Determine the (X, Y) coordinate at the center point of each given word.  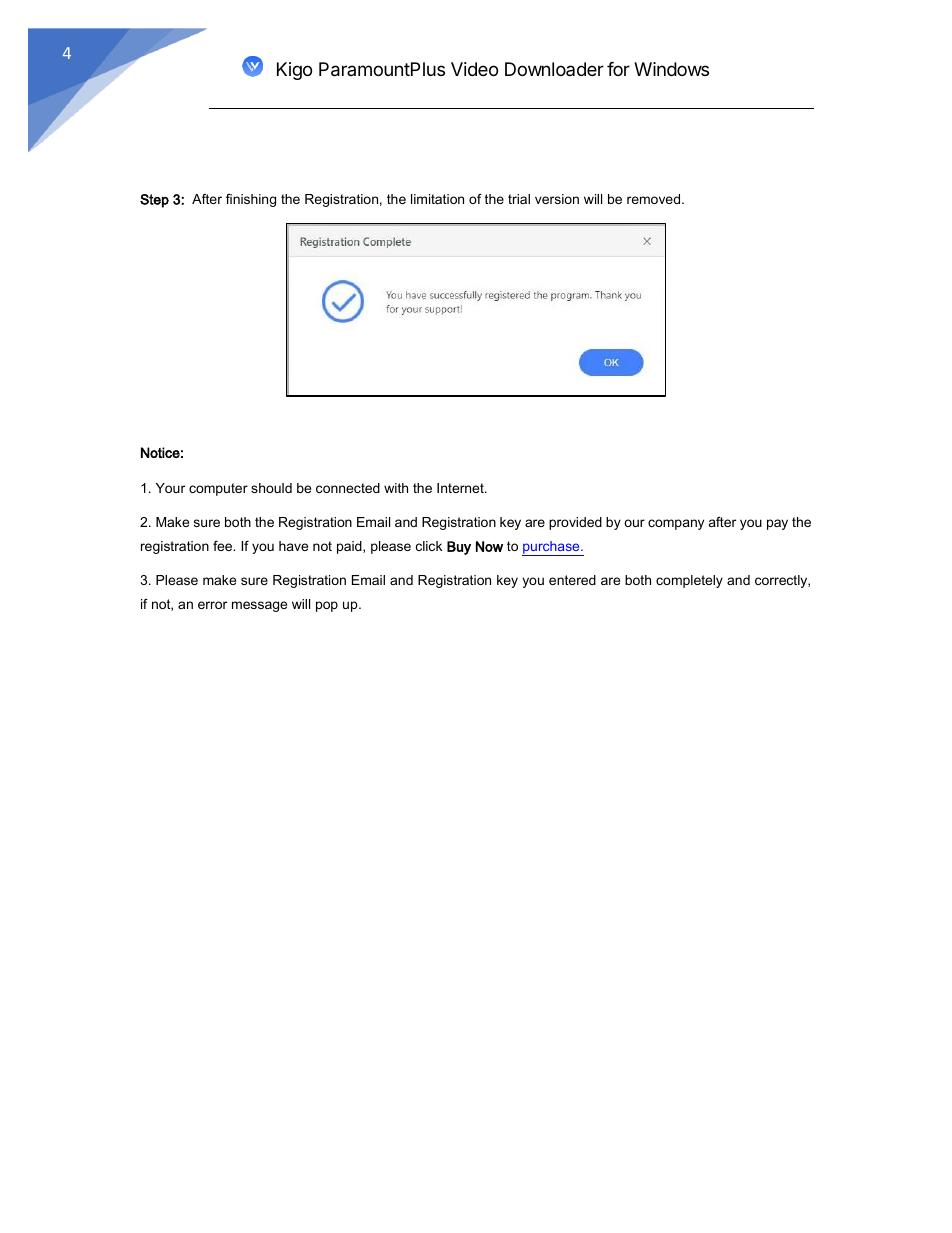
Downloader (554, 69)
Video (474, 69)
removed (655, 199)
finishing (251, 200)
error (212, 605)
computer (218, 489)
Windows (671, 69)
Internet (461, 488)
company (676, 524)
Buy (459, 548)
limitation (437, 199)
